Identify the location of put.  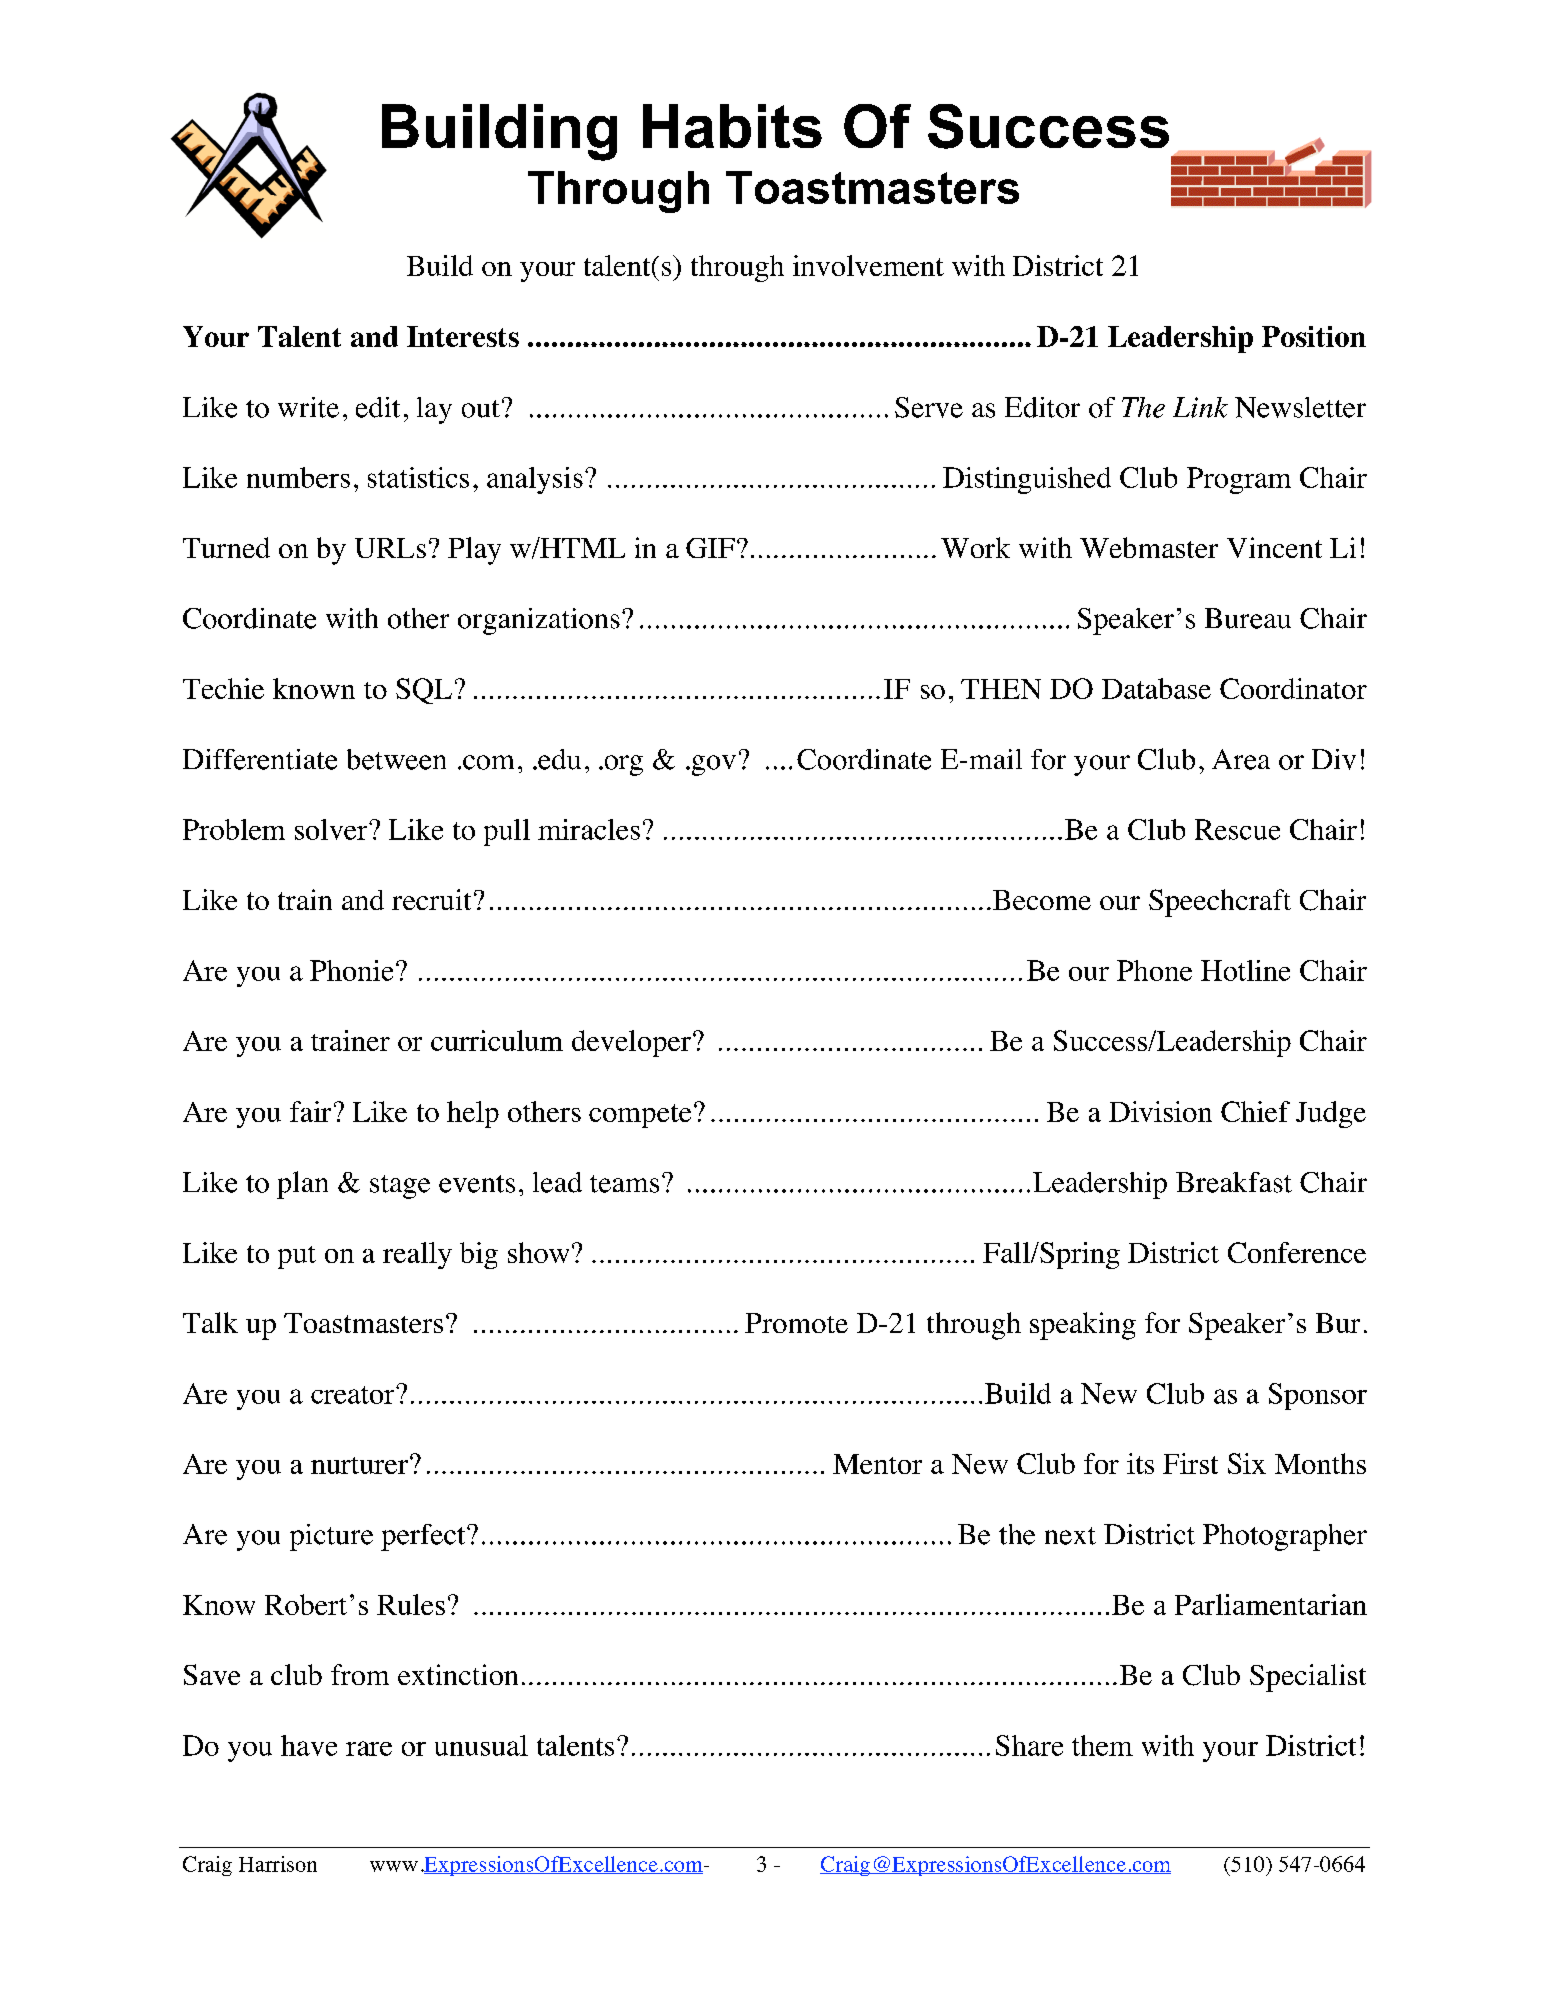
(297, 1257).
